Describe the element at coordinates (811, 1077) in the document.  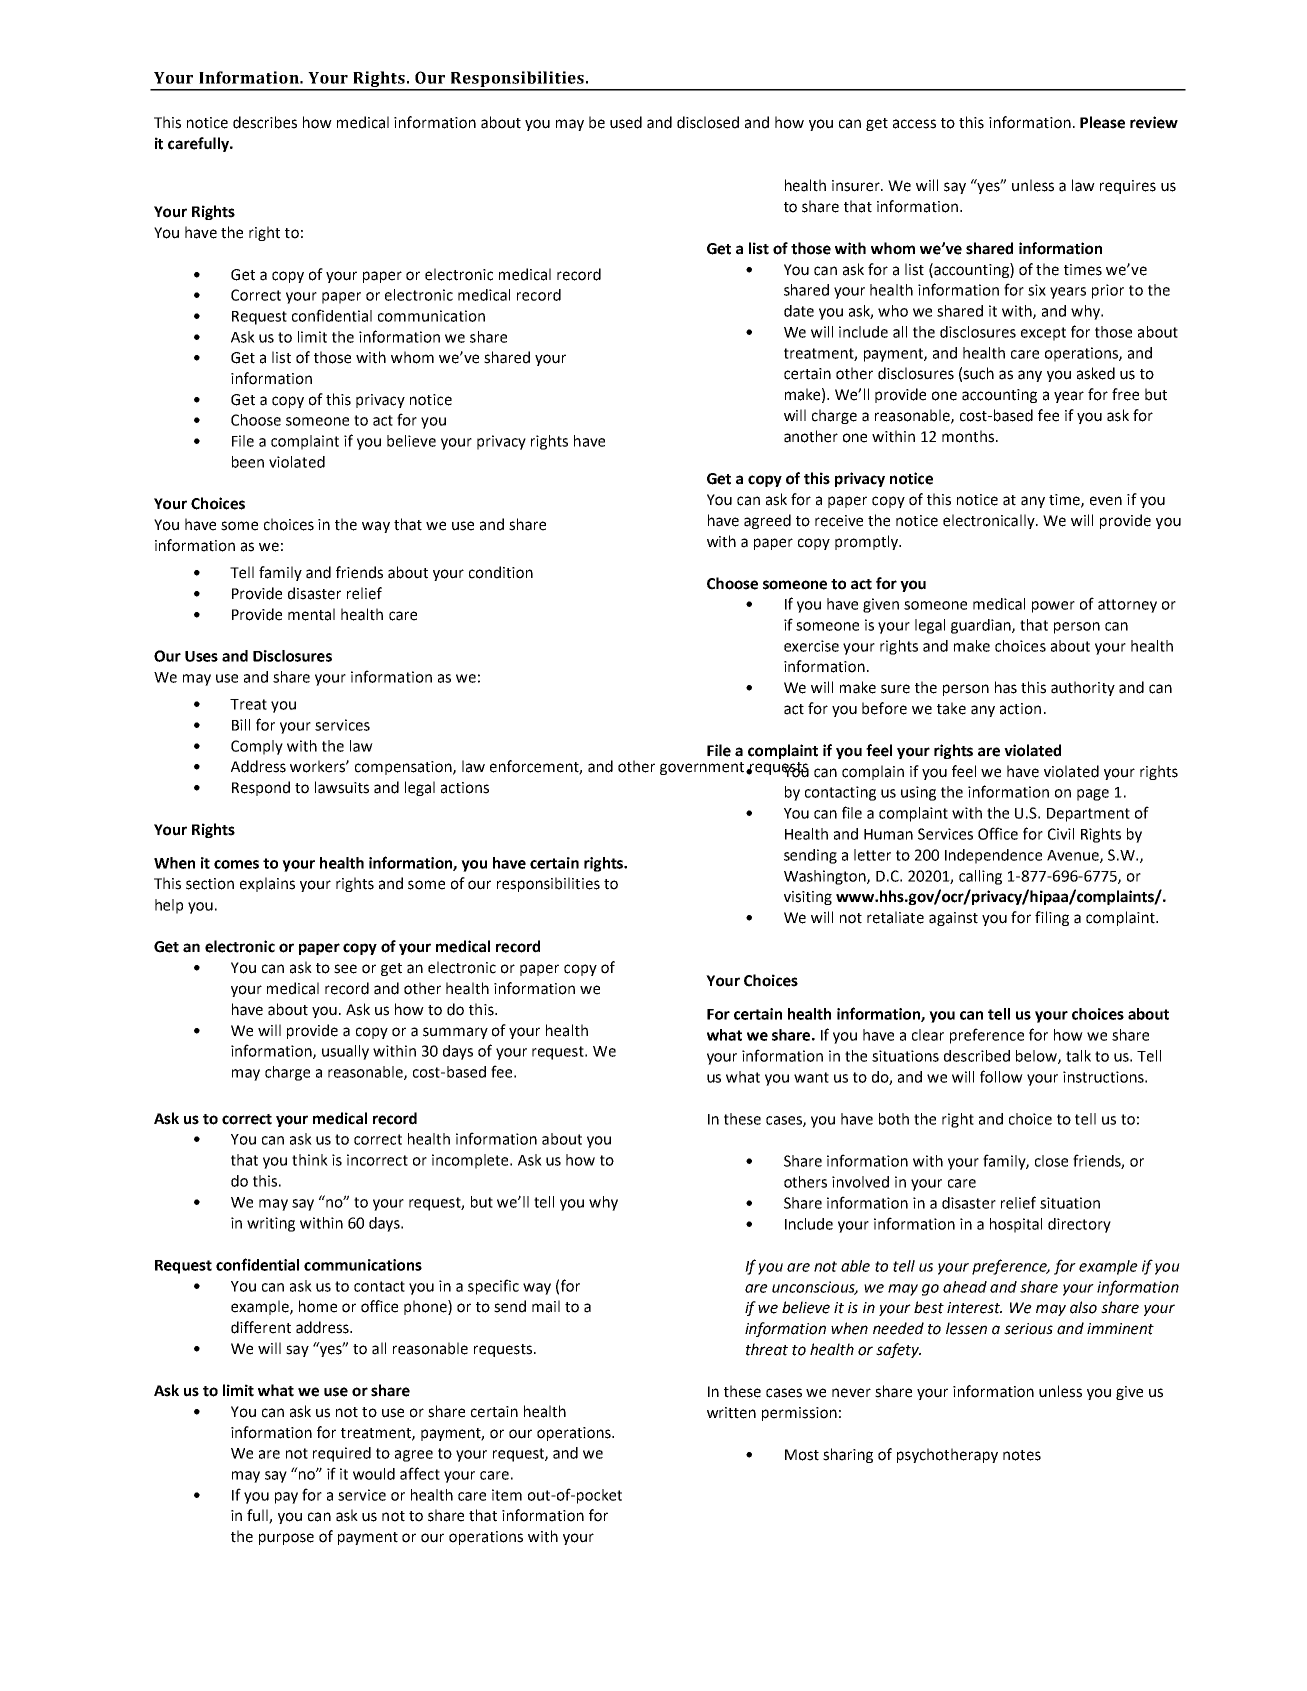
I see `want` at that location.
